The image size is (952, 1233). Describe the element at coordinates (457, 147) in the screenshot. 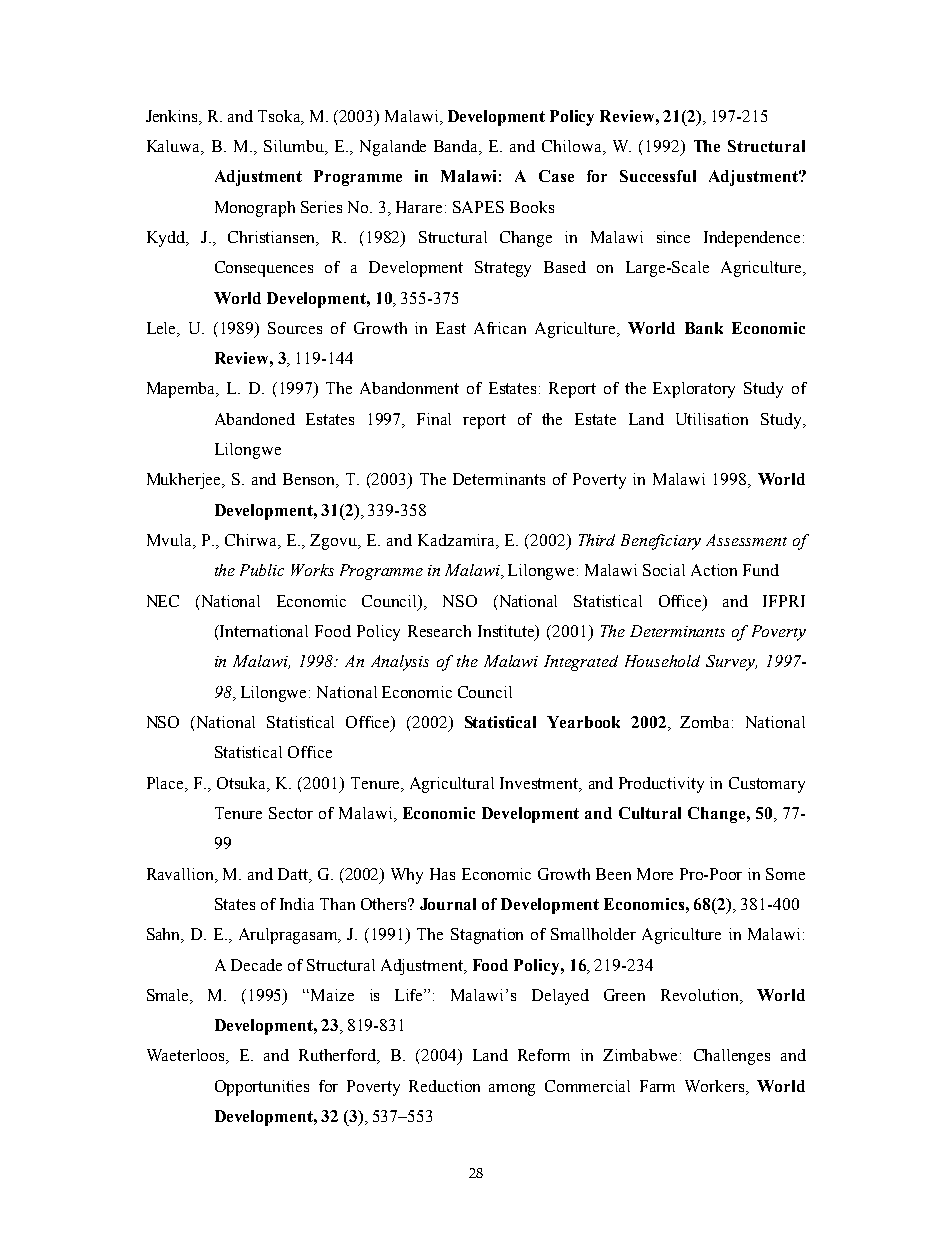

I see `Banda` at that location.
